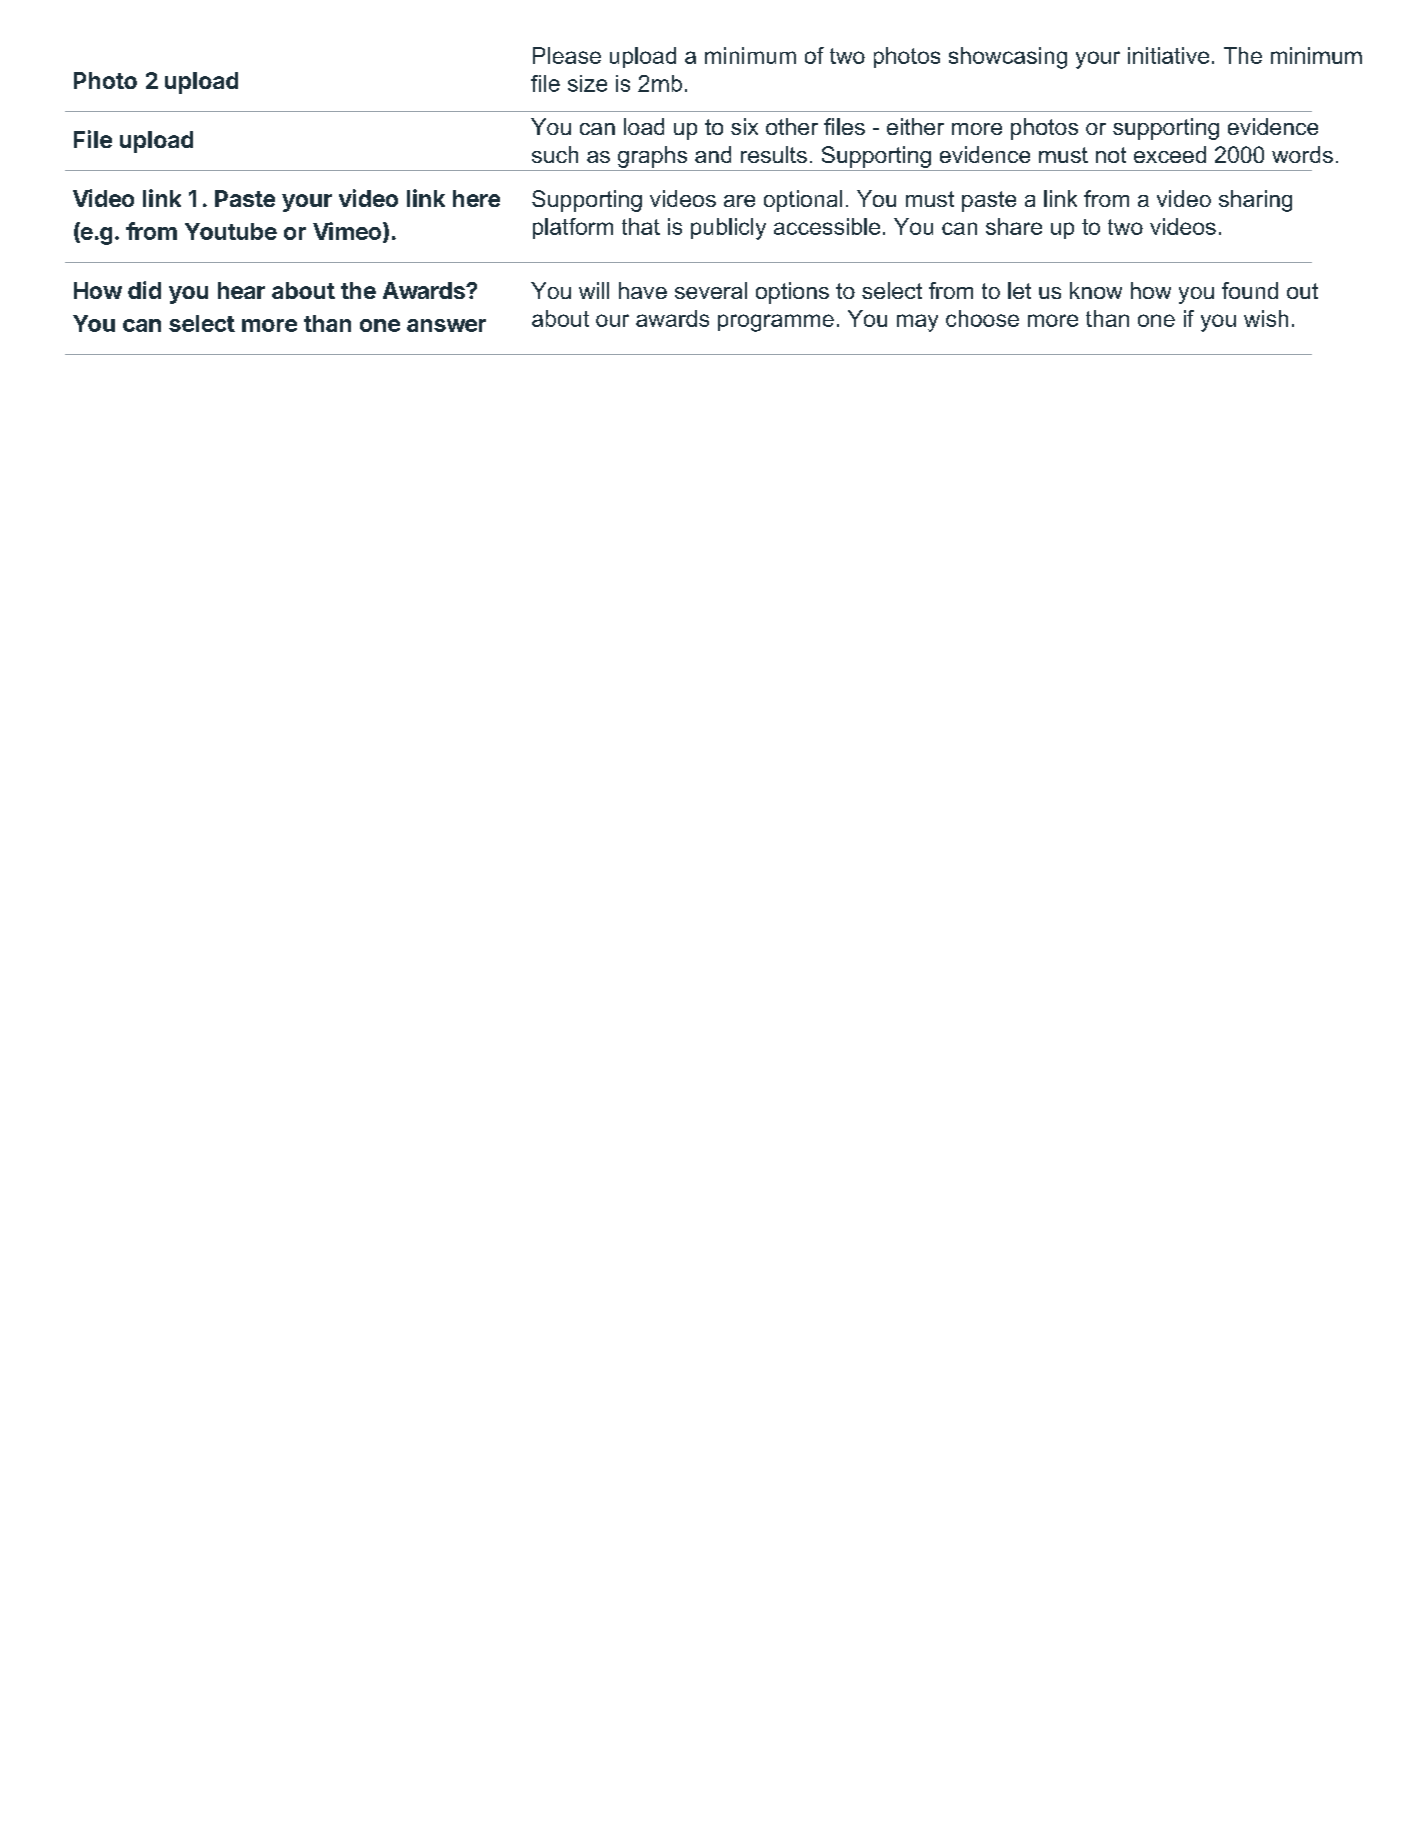 The image size is (1416, 1833). I want to click on here, so click(476, 198).
